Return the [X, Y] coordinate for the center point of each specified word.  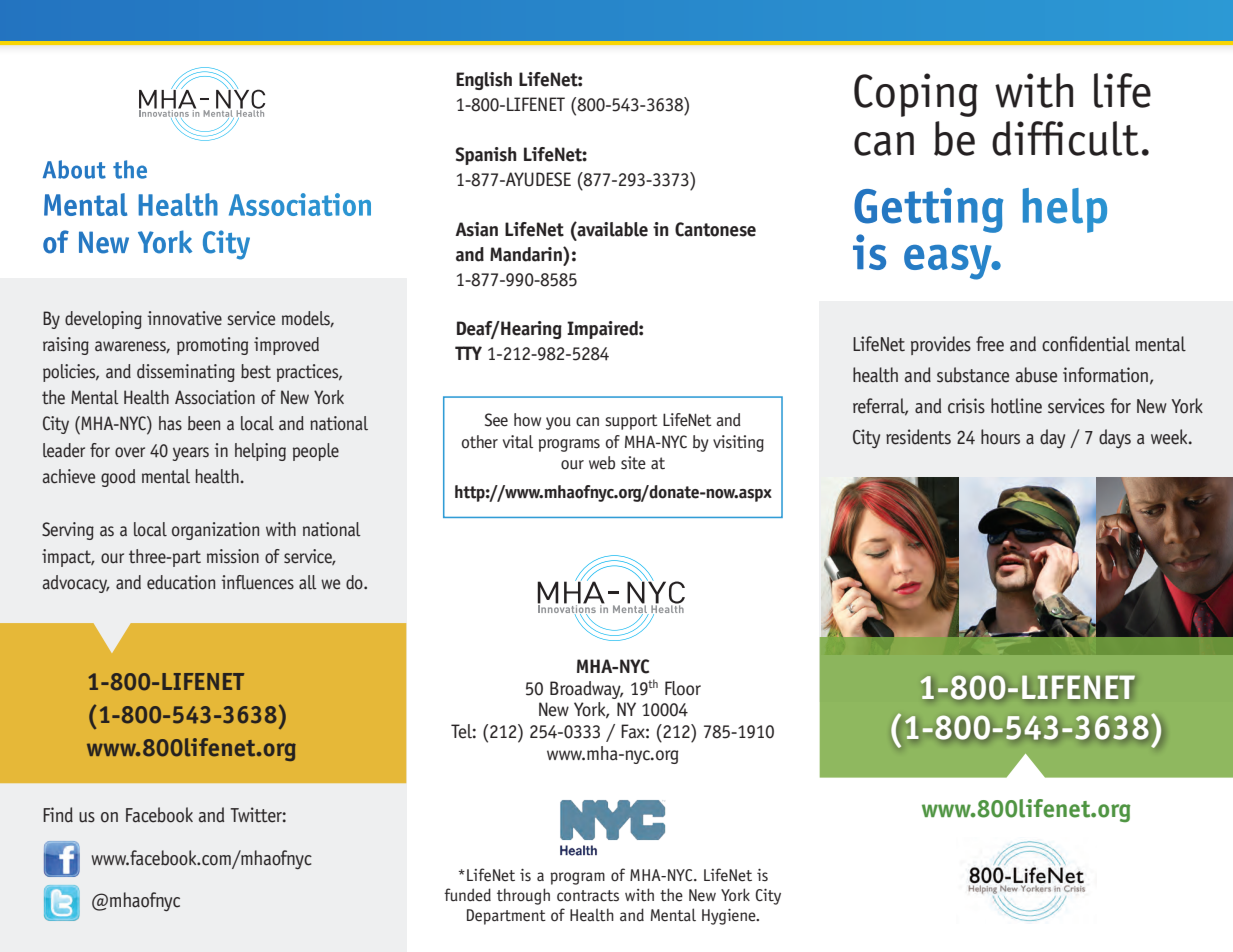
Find [58, 814]
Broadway [586, 690]
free [990, 344]
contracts [588, 896]
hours [1000, 437]
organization [215, 531]
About [74, 169]
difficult [1065, 138]
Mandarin [527, 254]
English [484, 81]
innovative [184, 318]
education [181, 582]
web [602, 463]
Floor [683, 688]
